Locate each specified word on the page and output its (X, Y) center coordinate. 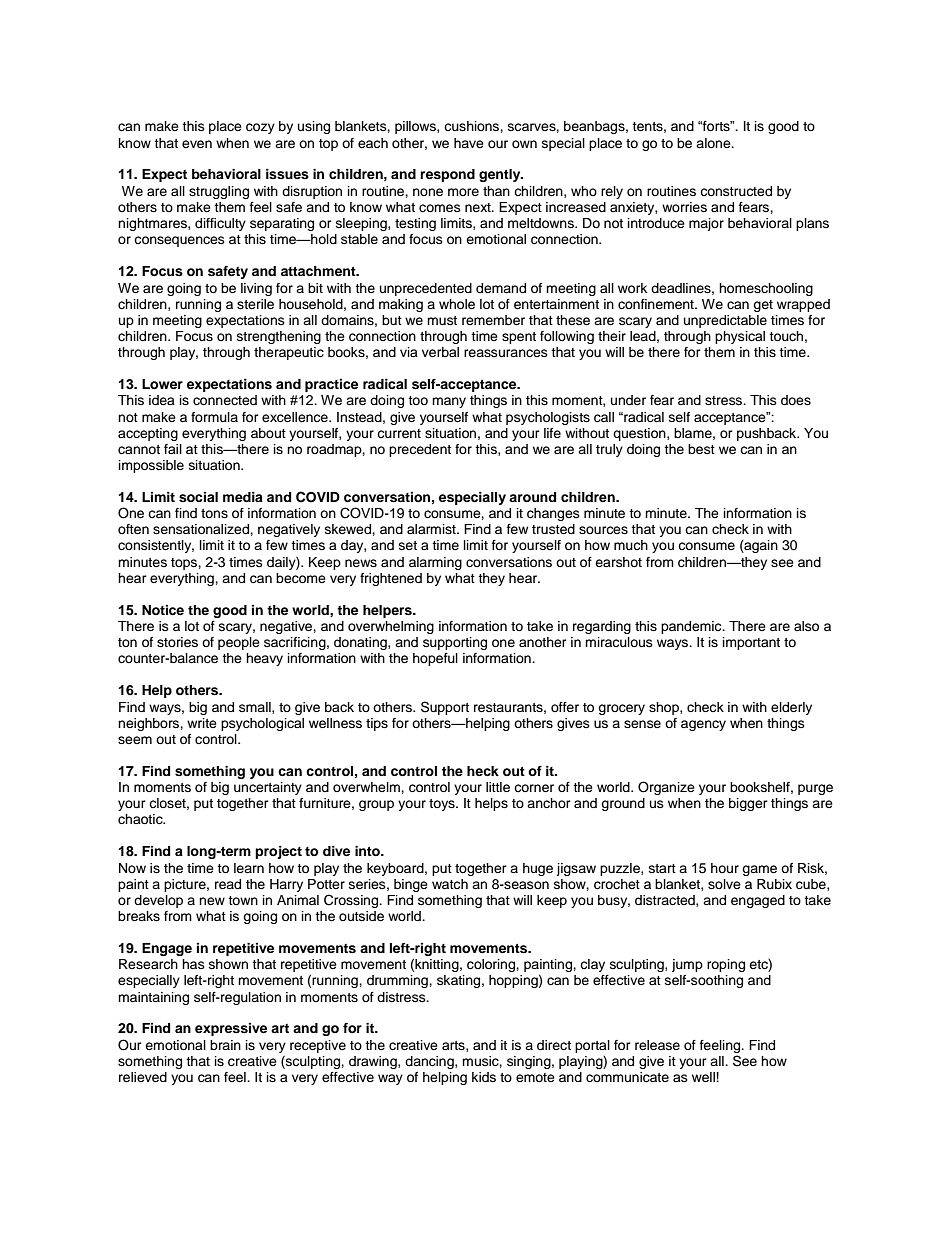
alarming (435, 563)
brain (225, 1045)
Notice (163, 610)
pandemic (692, 627)
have (469, 143)
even (197, 144)
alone (714, 143)
